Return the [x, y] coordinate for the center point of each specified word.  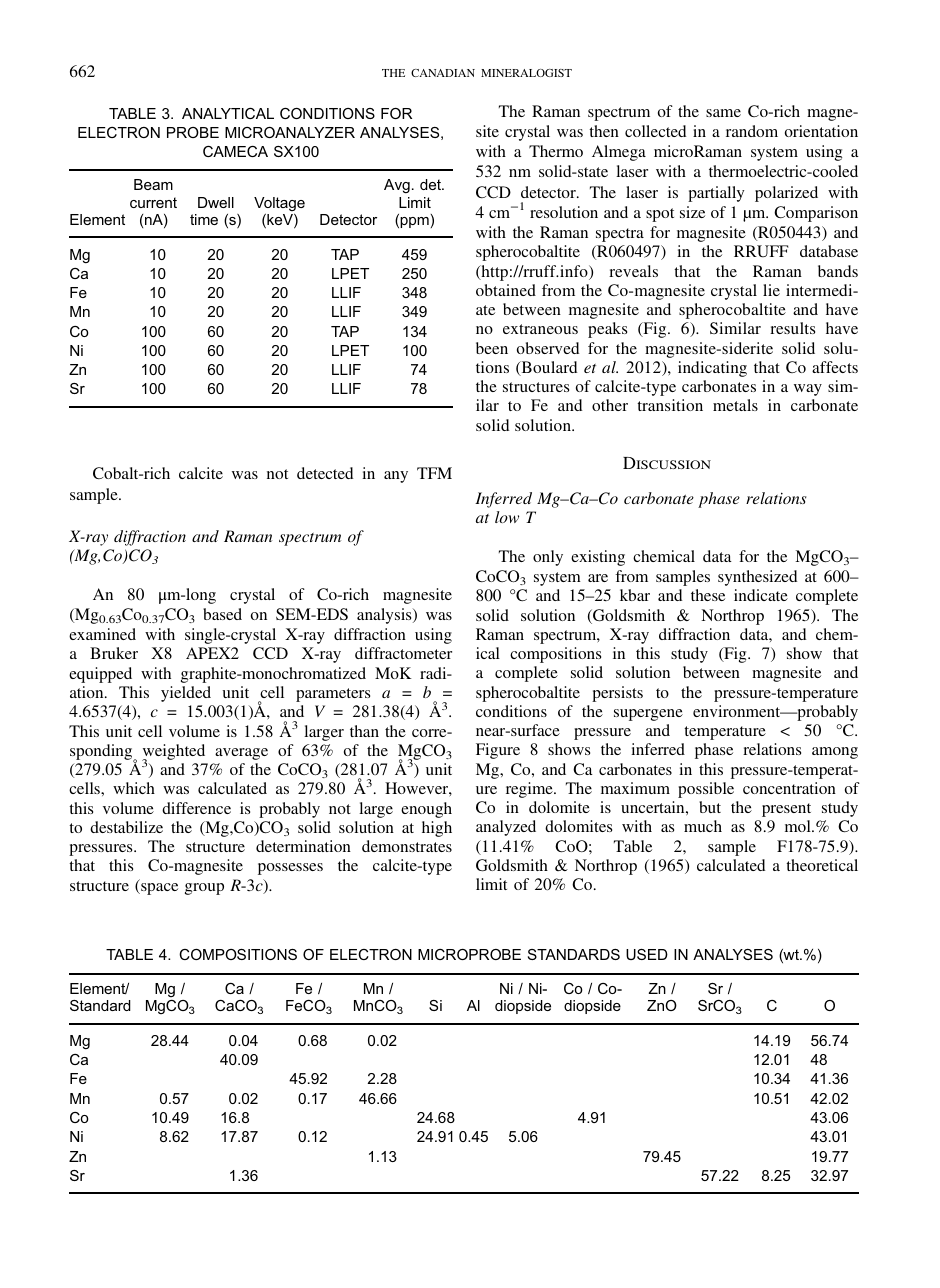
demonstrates [407, 846]
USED [647, 954]
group [204, 889]
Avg [397, 186]
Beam [153, 184]
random [752, 131]
